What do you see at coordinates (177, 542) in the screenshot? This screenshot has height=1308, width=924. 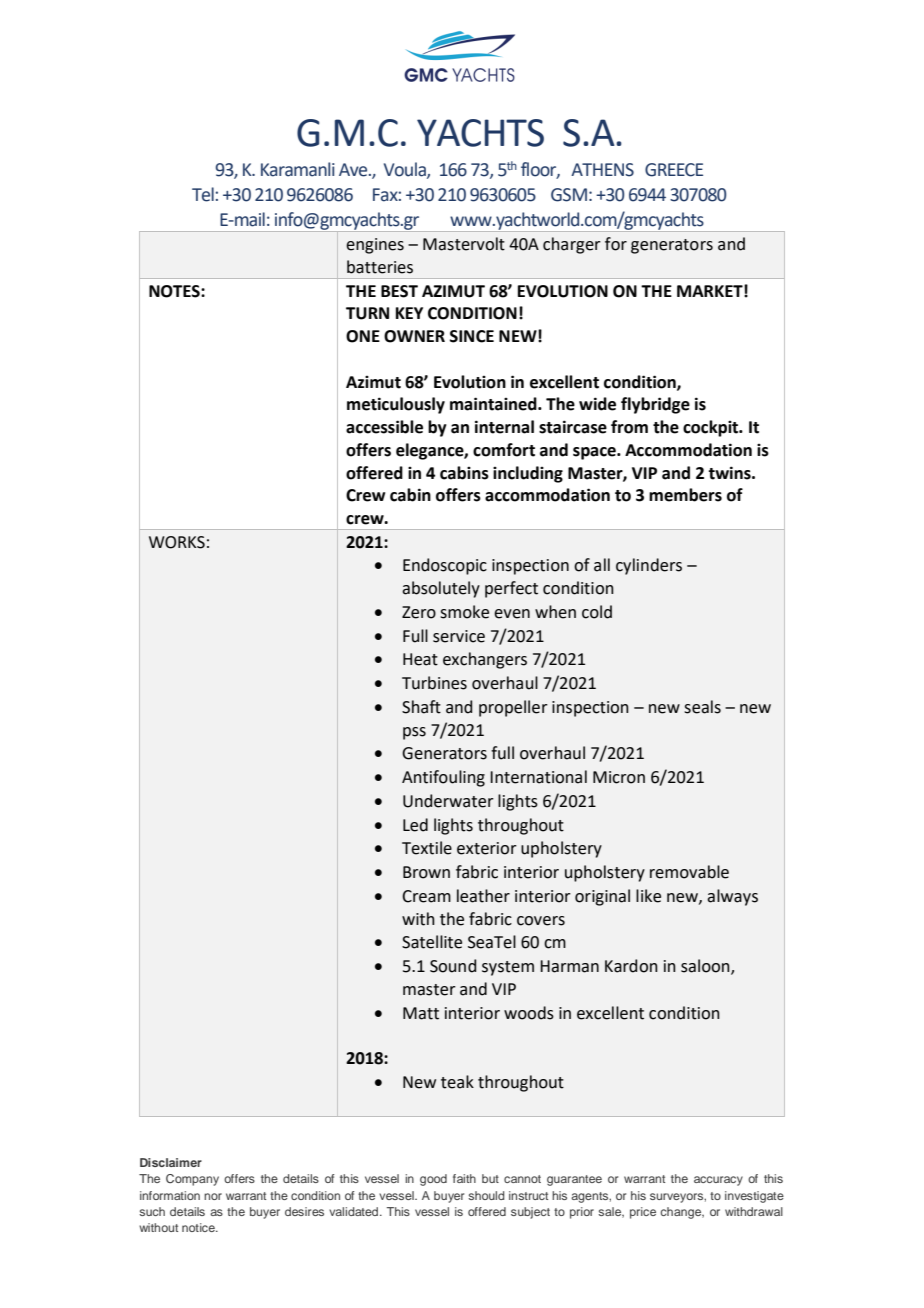 I see `WORKS` at bounding box center [177, 542].
